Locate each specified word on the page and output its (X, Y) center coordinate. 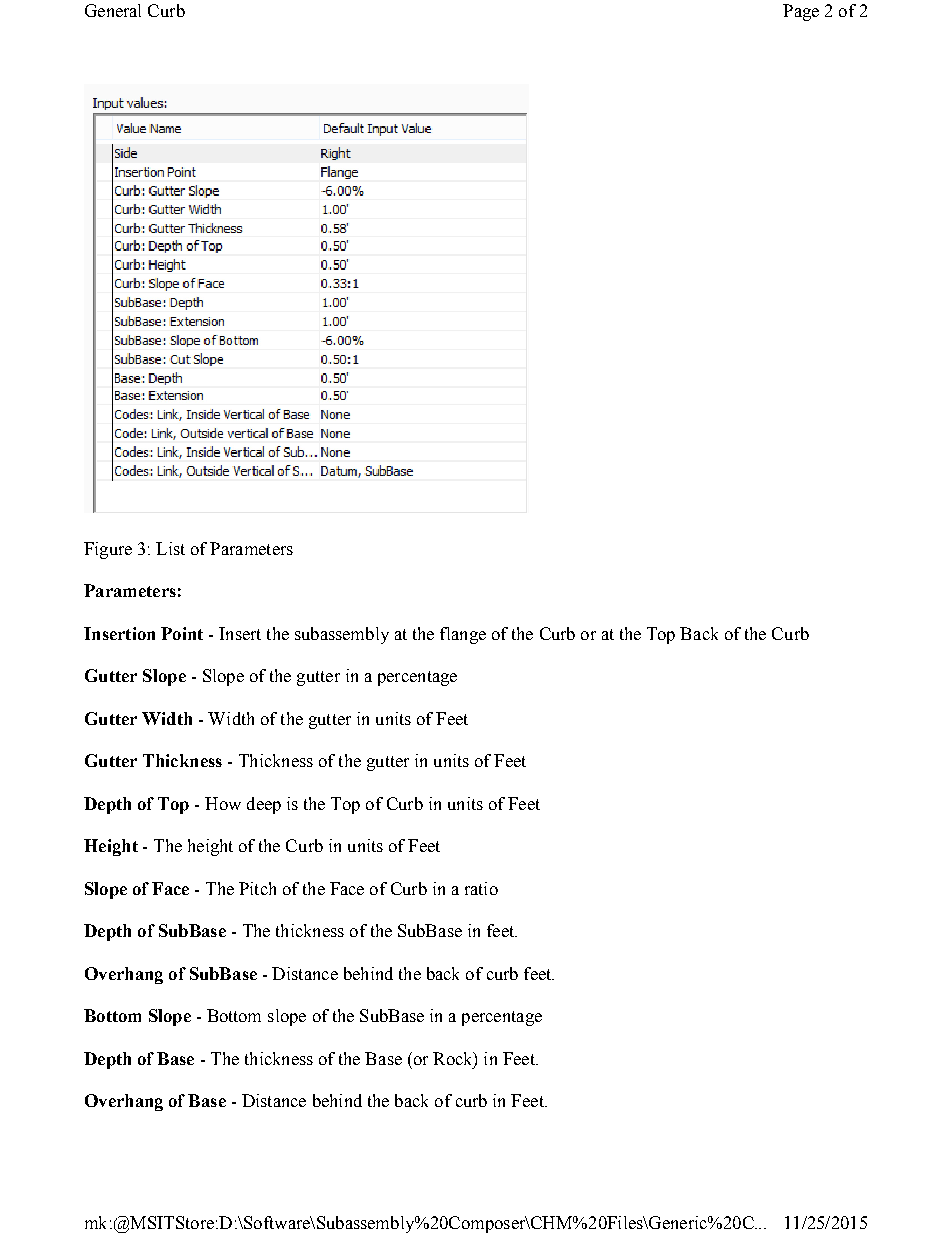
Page (801, 12)
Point (182, 633)
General (113, 10)
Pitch (257, 888)
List (170, 548)
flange (463, 635)
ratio (481, 888)
